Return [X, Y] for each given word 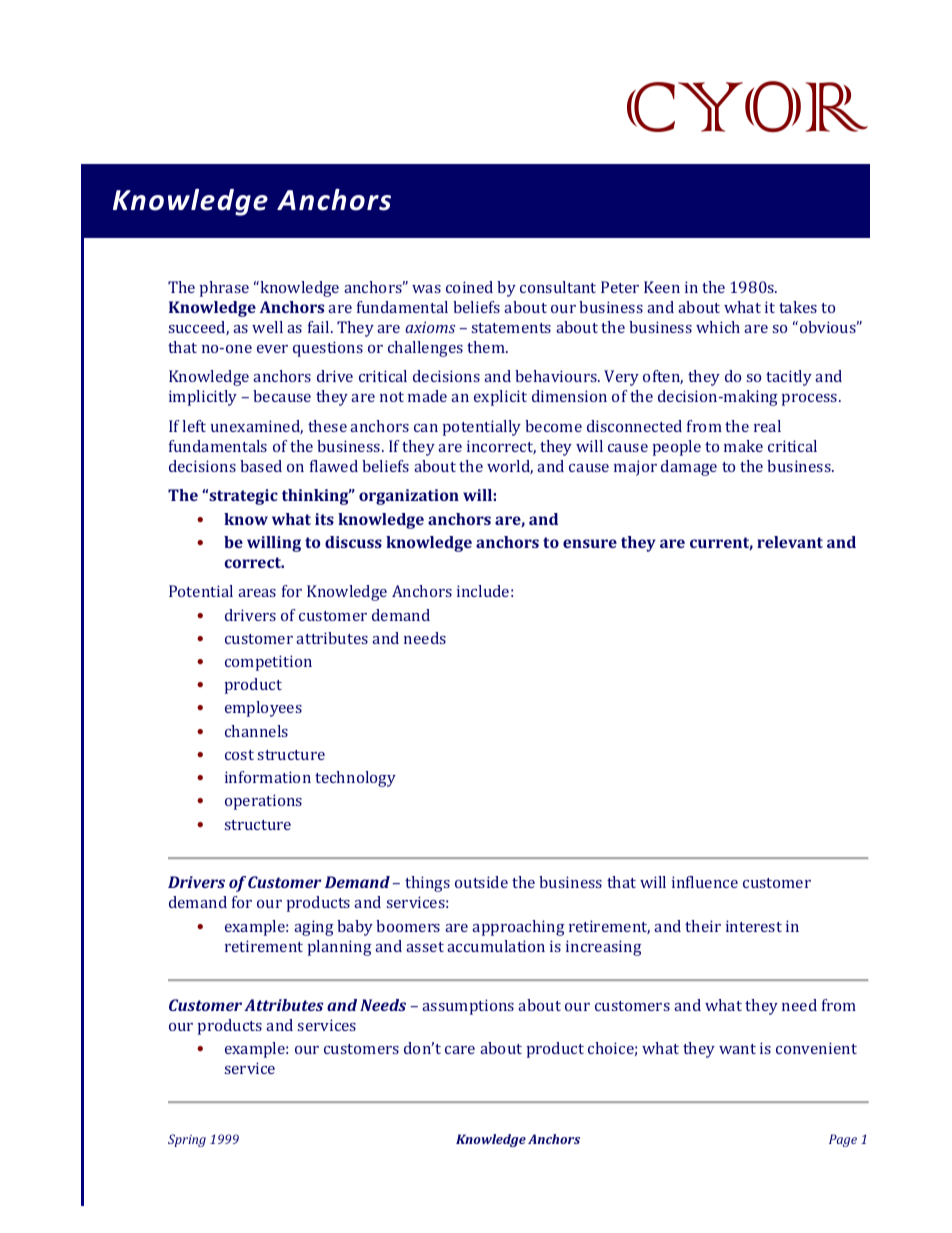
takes [798, 307]
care [460, 1050]
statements [511, 328]
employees [263, 709]
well [267, 327]
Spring [187, 1140]
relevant [790, 542]
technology [355, 779]
